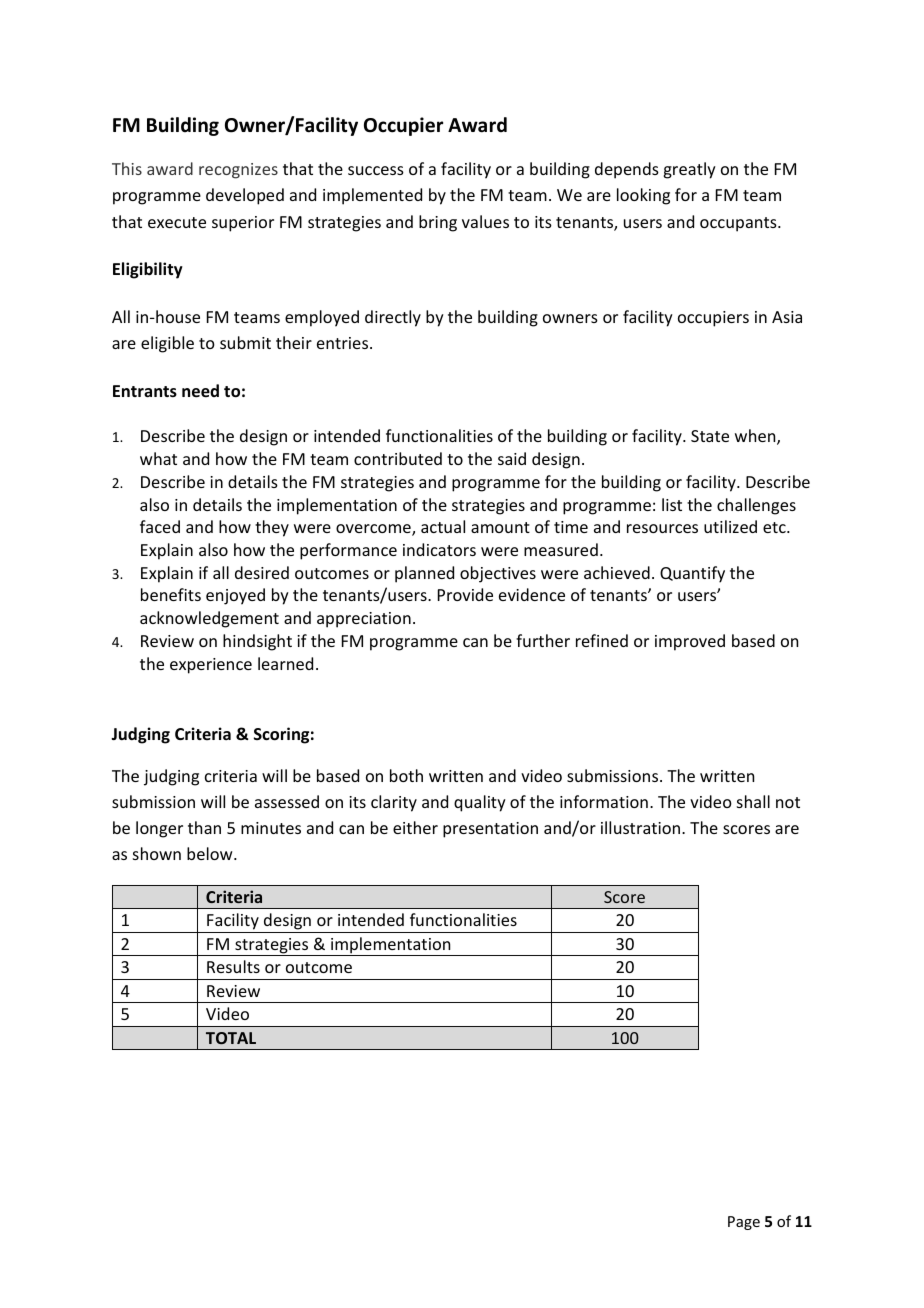 The image size is (924, 1308). Describe the element at coordinates (753, 801) in the screenshot. I see `shall` at that location.
